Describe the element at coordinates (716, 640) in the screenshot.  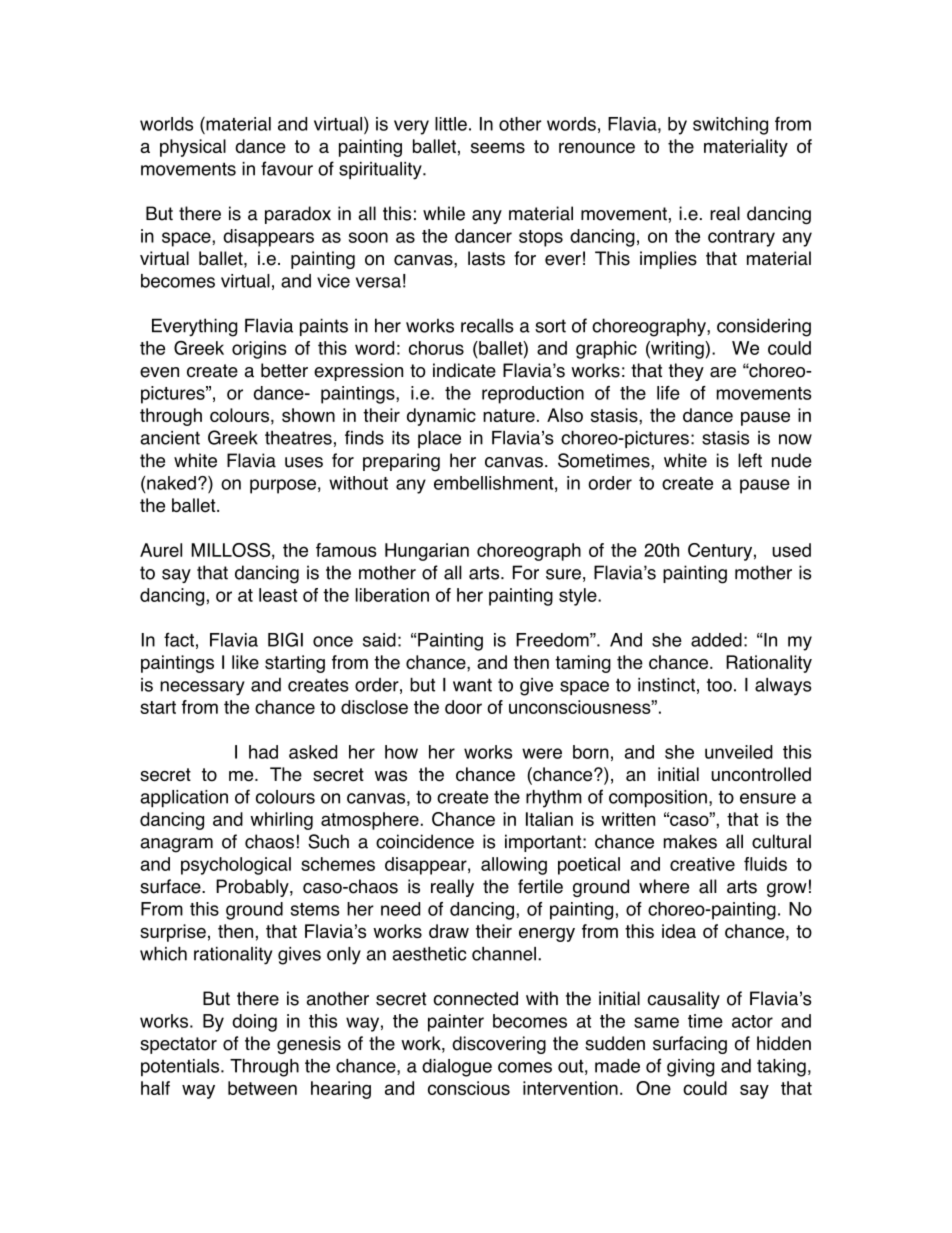
I see `added` at that location.
